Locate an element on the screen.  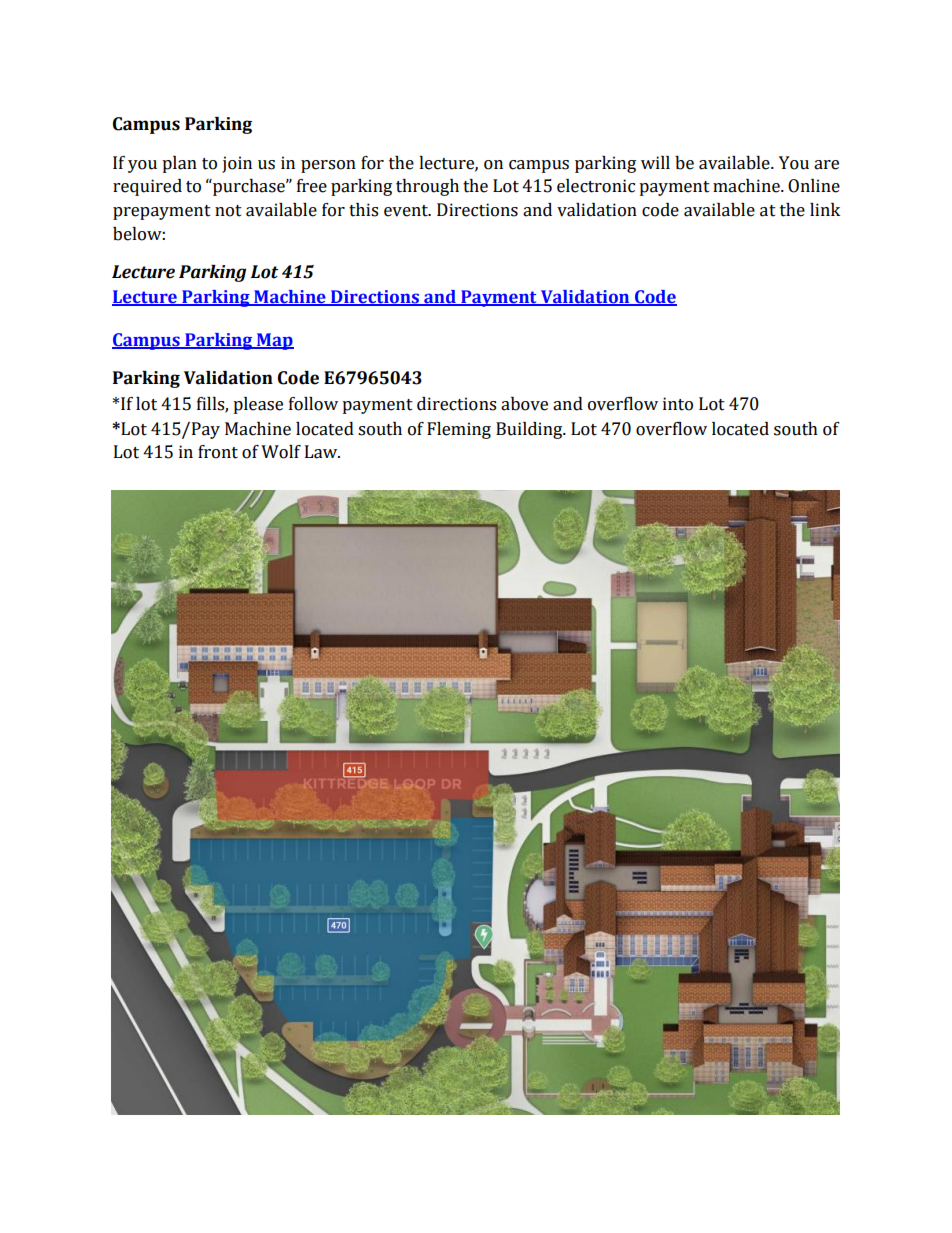
above is located at coordinates (524, 404).
